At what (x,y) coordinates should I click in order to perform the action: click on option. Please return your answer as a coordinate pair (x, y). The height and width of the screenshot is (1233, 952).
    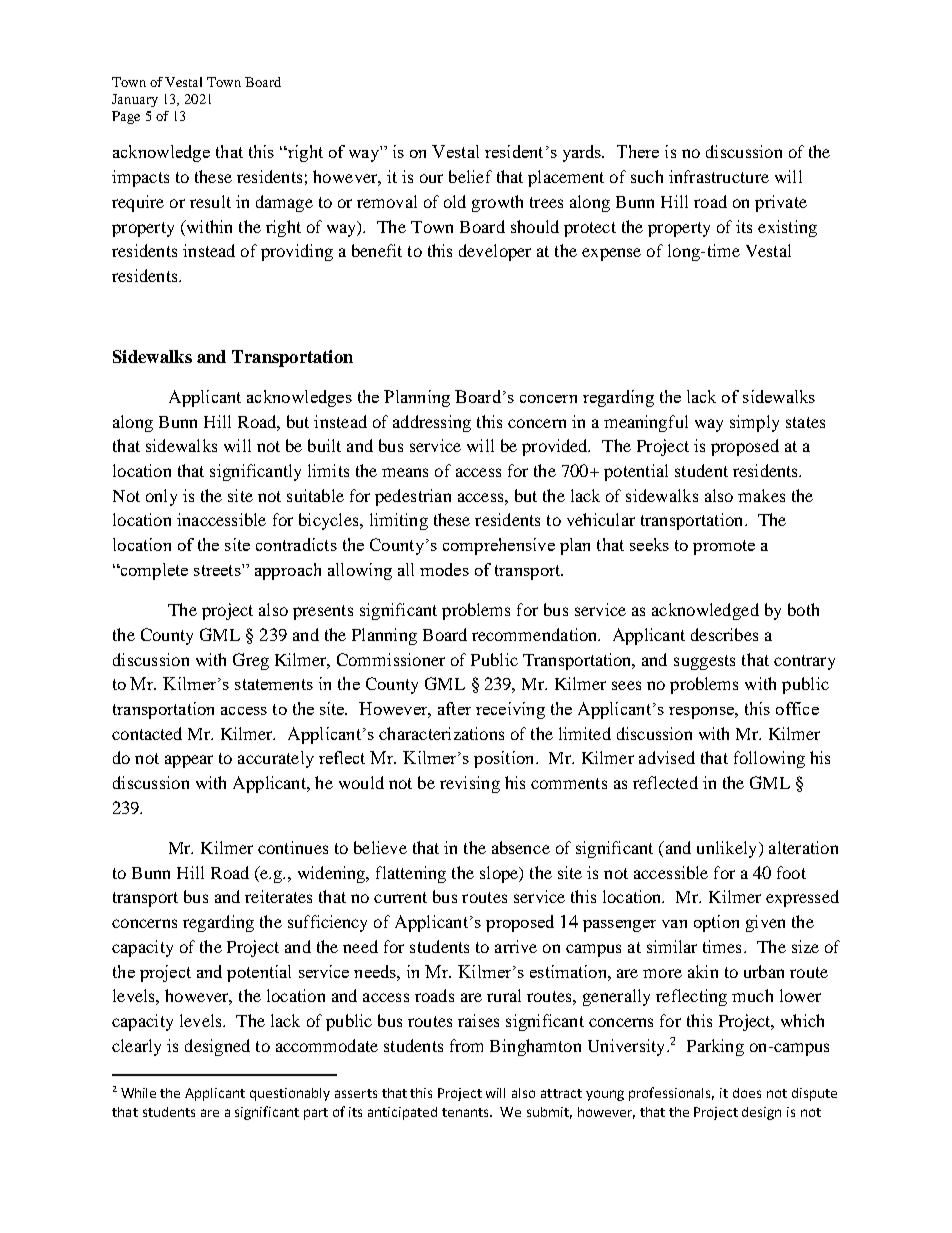
    Looking at the image, I should click on (716, 923).
